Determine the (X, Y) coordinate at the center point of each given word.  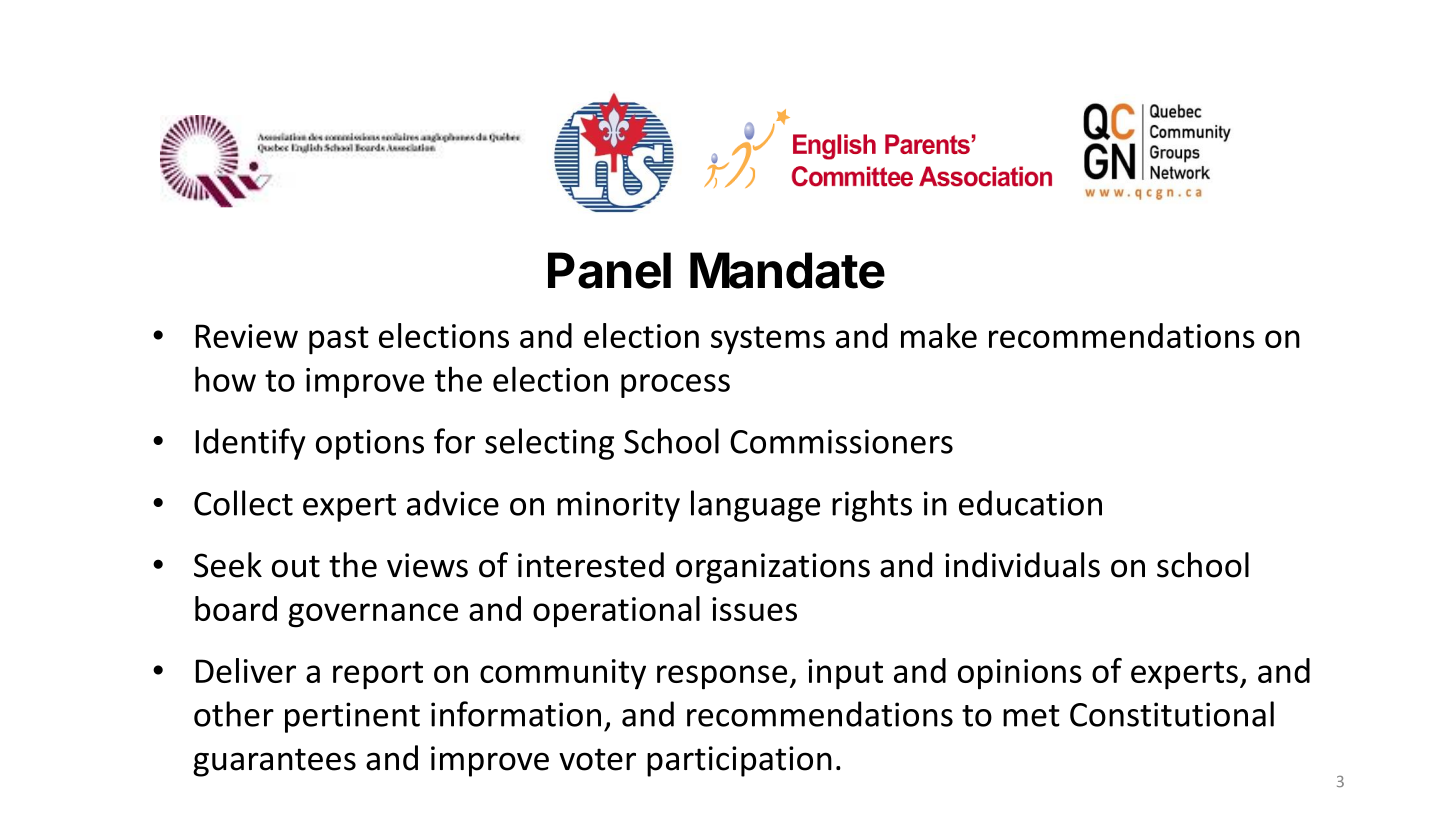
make (939, 335)
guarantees (274, 762)
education (1030, 503)
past (339, 340)
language (755, 506)
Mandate (787, 270)
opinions (1020, 674)
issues (754, 609)
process (675, 386)
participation (739, 761)
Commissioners (841, 441)
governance (373, 615)
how (225, 379)
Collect (243, 503)
